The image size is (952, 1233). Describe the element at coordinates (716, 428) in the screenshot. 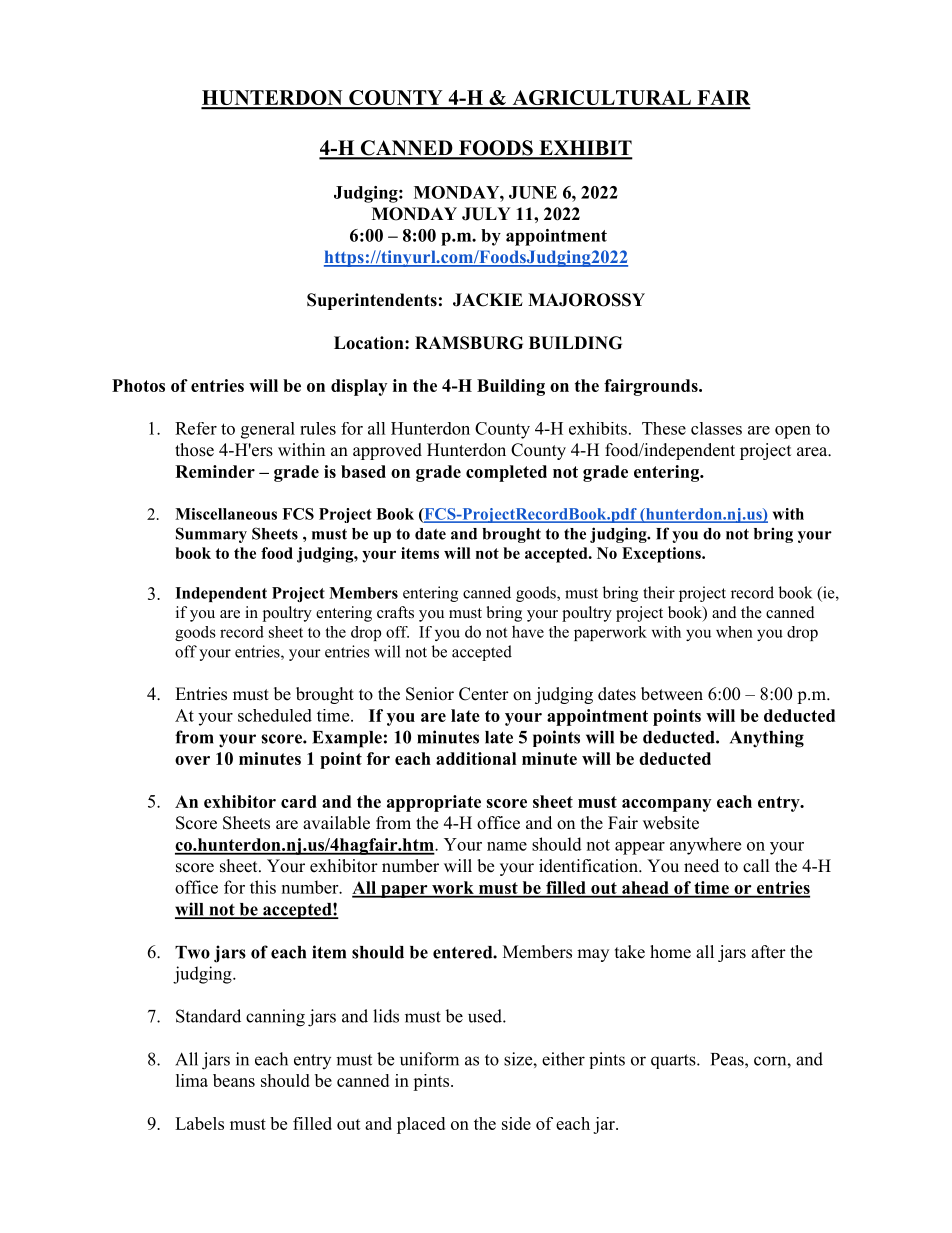

I see `classes` at that location.
